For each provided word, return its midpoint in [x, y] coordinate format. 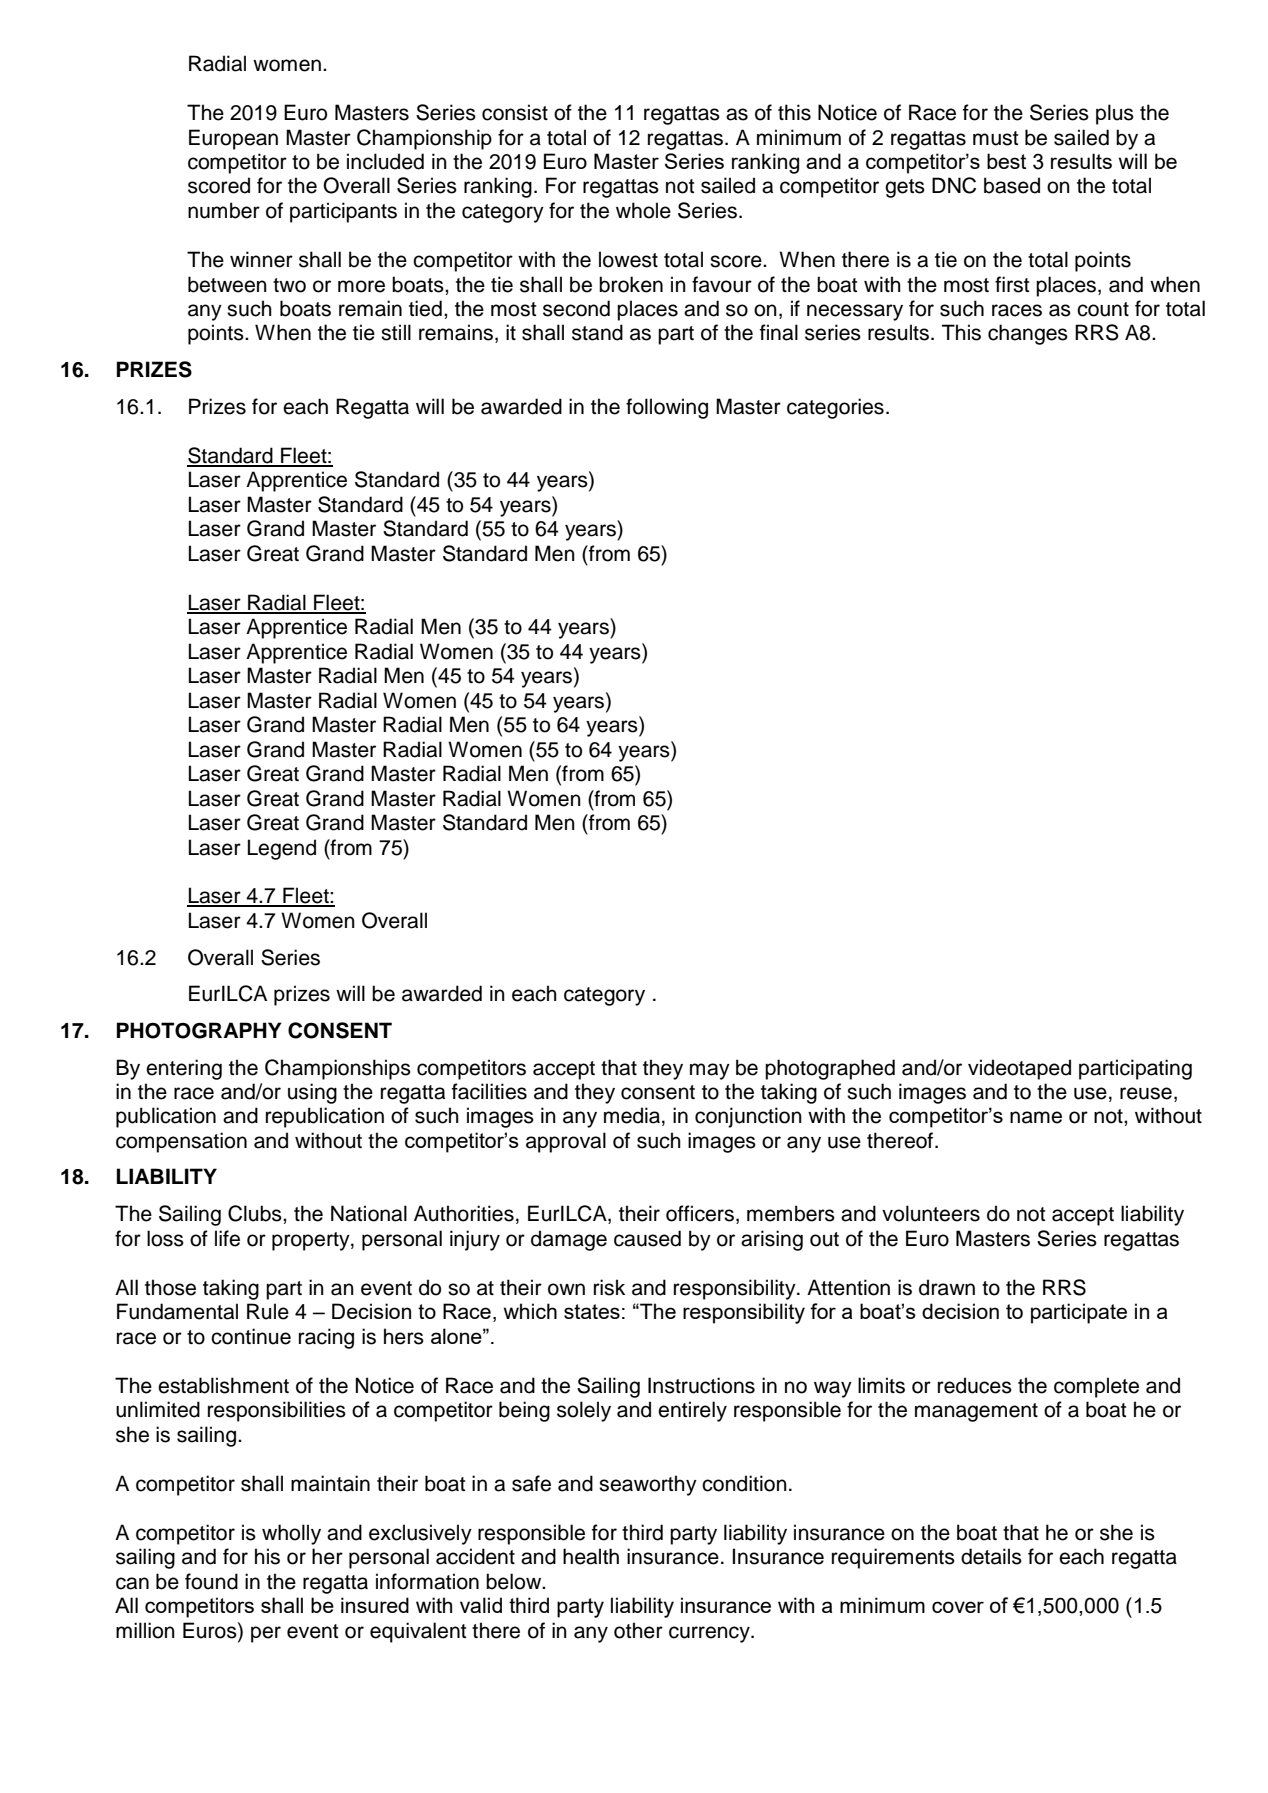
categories [835, 408]
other [638, 1630]
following [667, 408]
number [224, 210]
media [632, 1115]
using [312, 1093]
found [211, 1581]
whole [643, 210]
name [1036, 1117]
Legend [282, 849]
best [1006, 161]
